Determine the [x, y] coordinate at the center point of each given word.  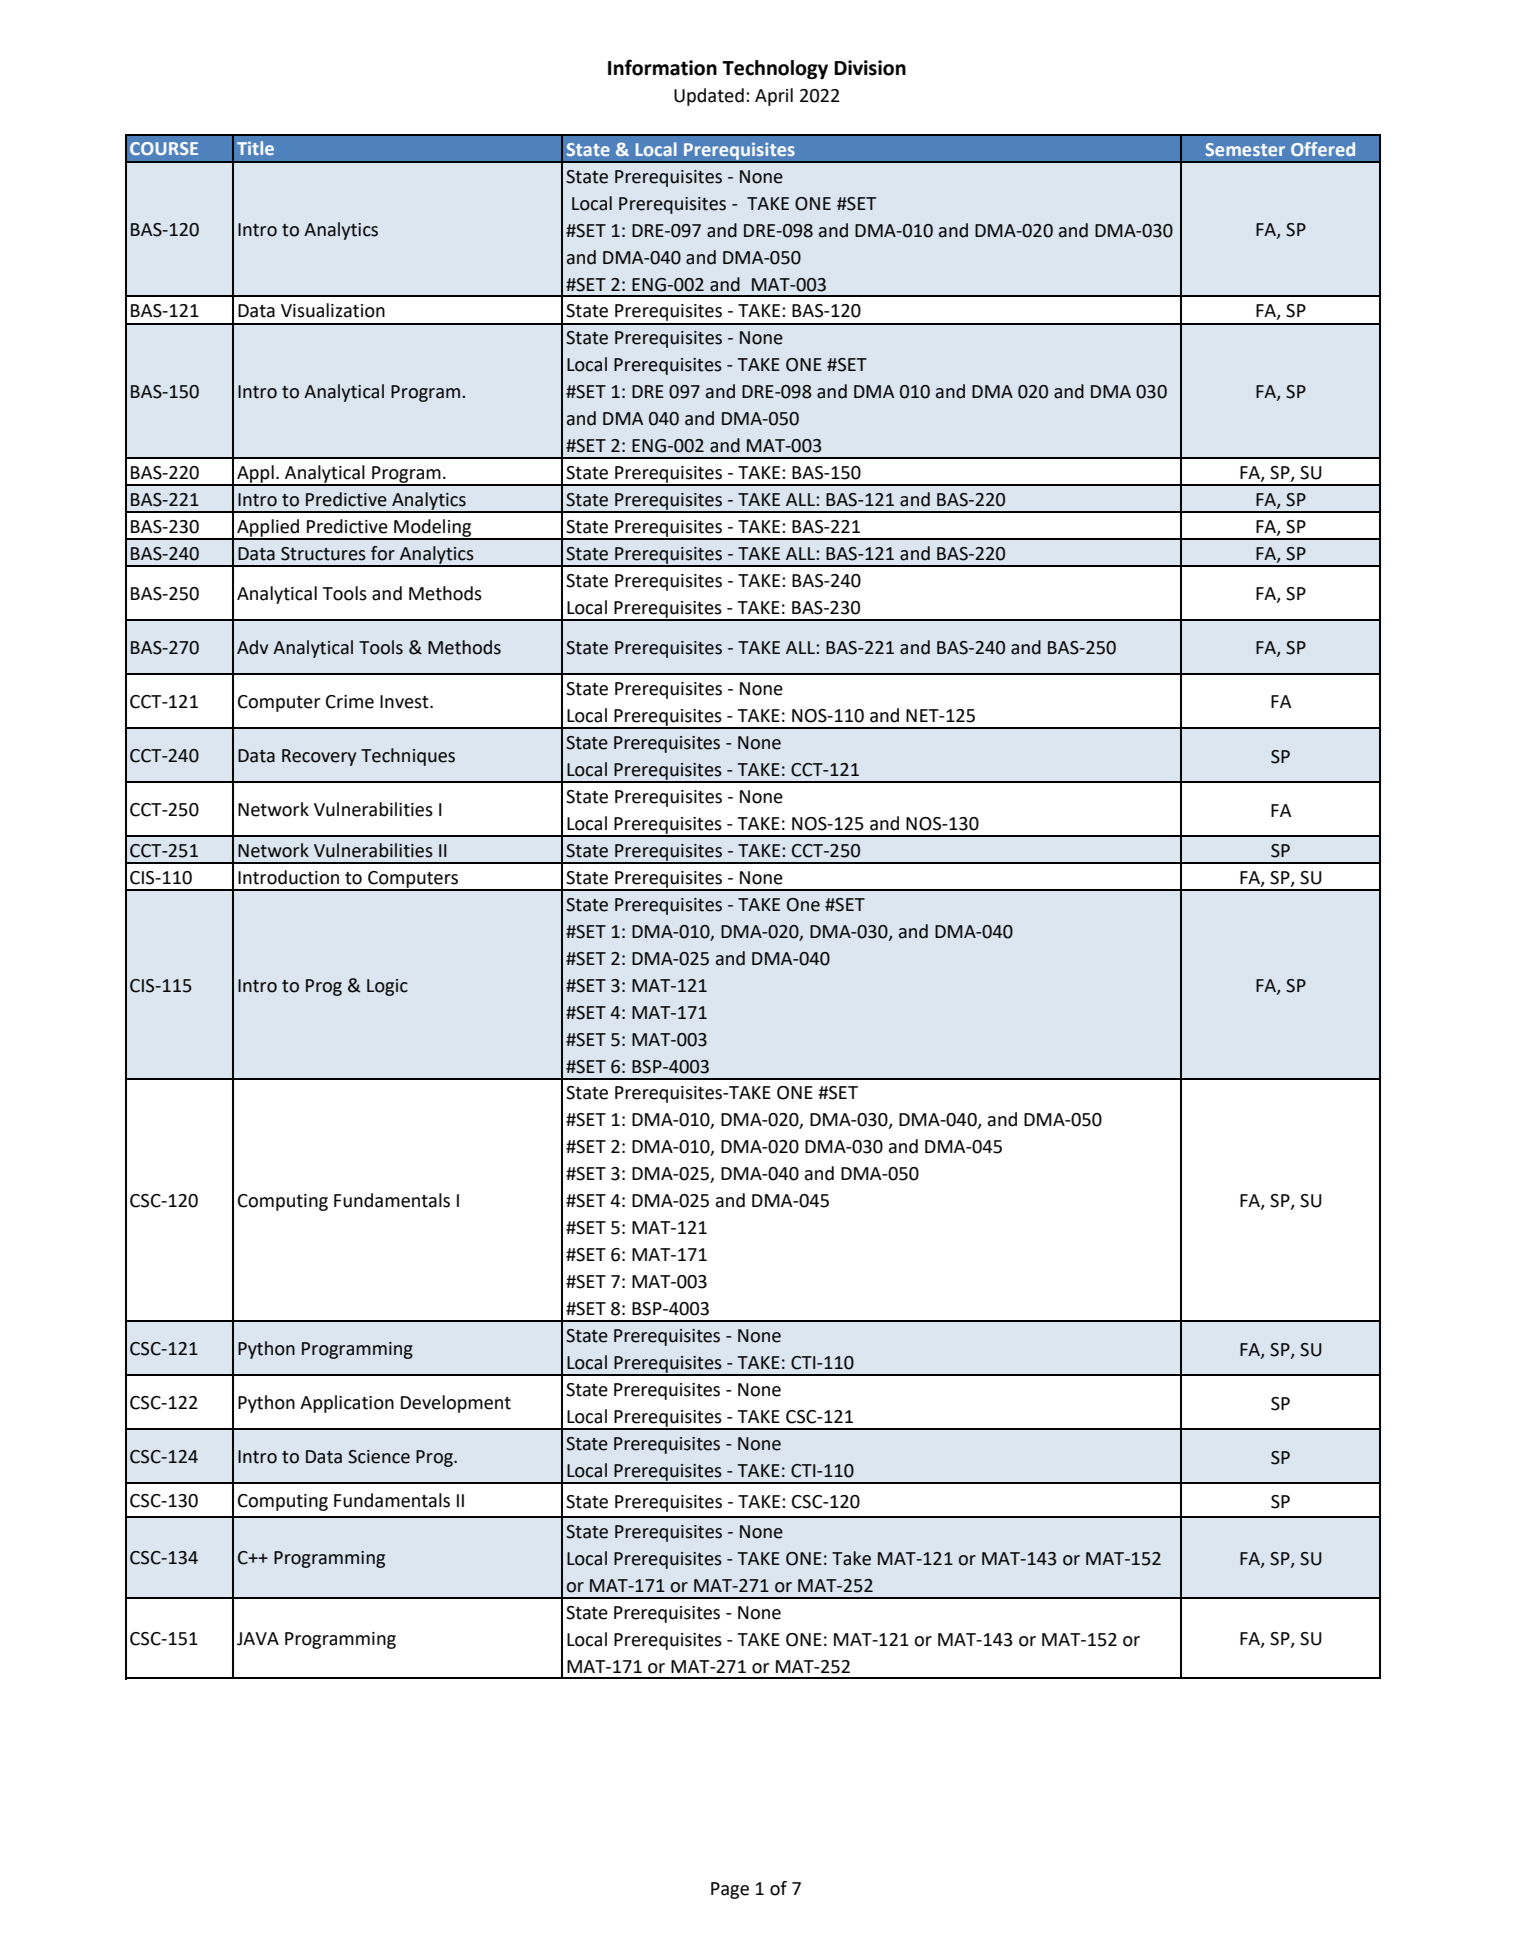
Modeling [433, 529]
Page [730, 1890]
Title [255, 148]
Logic [387, 987]
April [774, 97]
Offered [1323, 149]
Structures [323, 554]
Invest [405, 702]
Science [379, 1457]
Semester [1245, 149]
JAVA [258, 1639]
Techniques [408, 757]
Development [456, 1404]
